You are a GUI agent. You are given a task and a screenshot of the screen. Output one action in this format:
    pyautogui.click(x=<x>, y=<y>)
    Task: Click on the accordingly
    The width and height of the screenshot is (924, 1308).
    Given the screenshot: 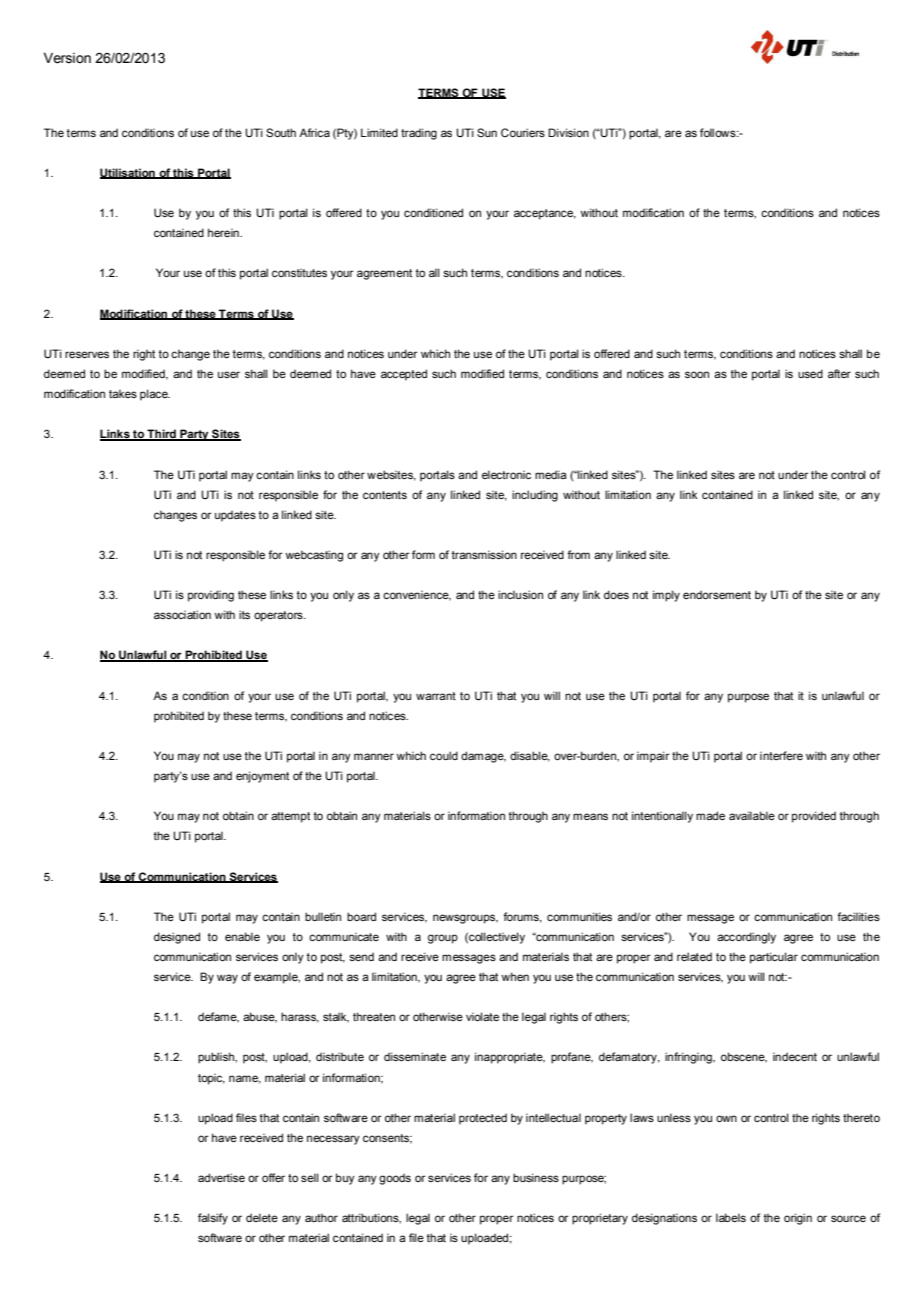 What is the action you would take?
    pyautogui.click(x=746, y=938)
